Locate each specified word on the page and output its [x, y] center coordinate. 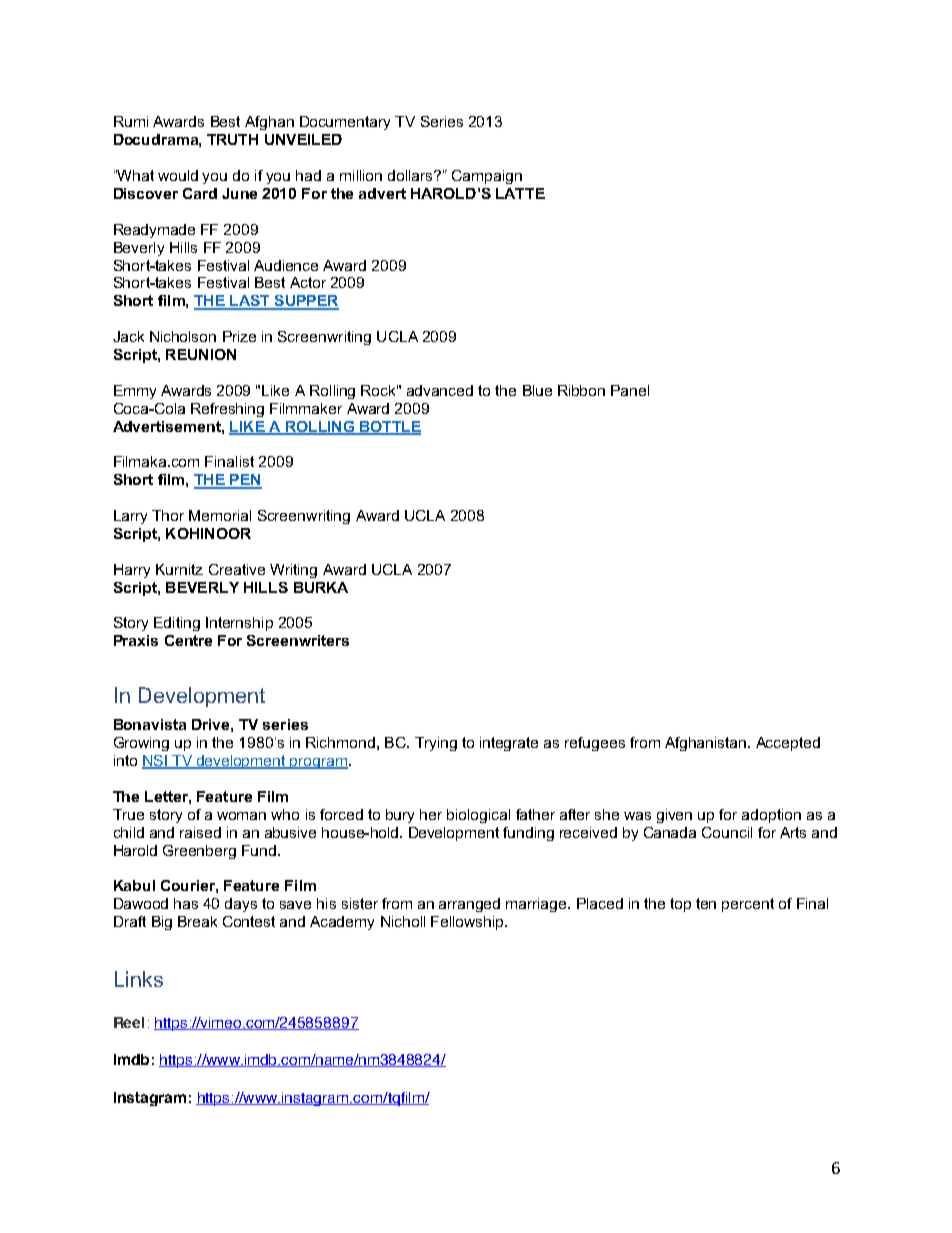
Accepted [788, 744]
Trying [436, 744]
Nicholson [183, 336]
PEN [245, 481]
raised [200, 832]
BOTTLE [389, 427]
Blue [537, 390]
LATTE [520, 193]
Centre [188, 640]
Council [727, 832]
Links [139, 979]
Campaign [487, 177]
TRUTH [232, 139]
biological [478, 816]
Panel [630, 390]
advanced [440, 390]
